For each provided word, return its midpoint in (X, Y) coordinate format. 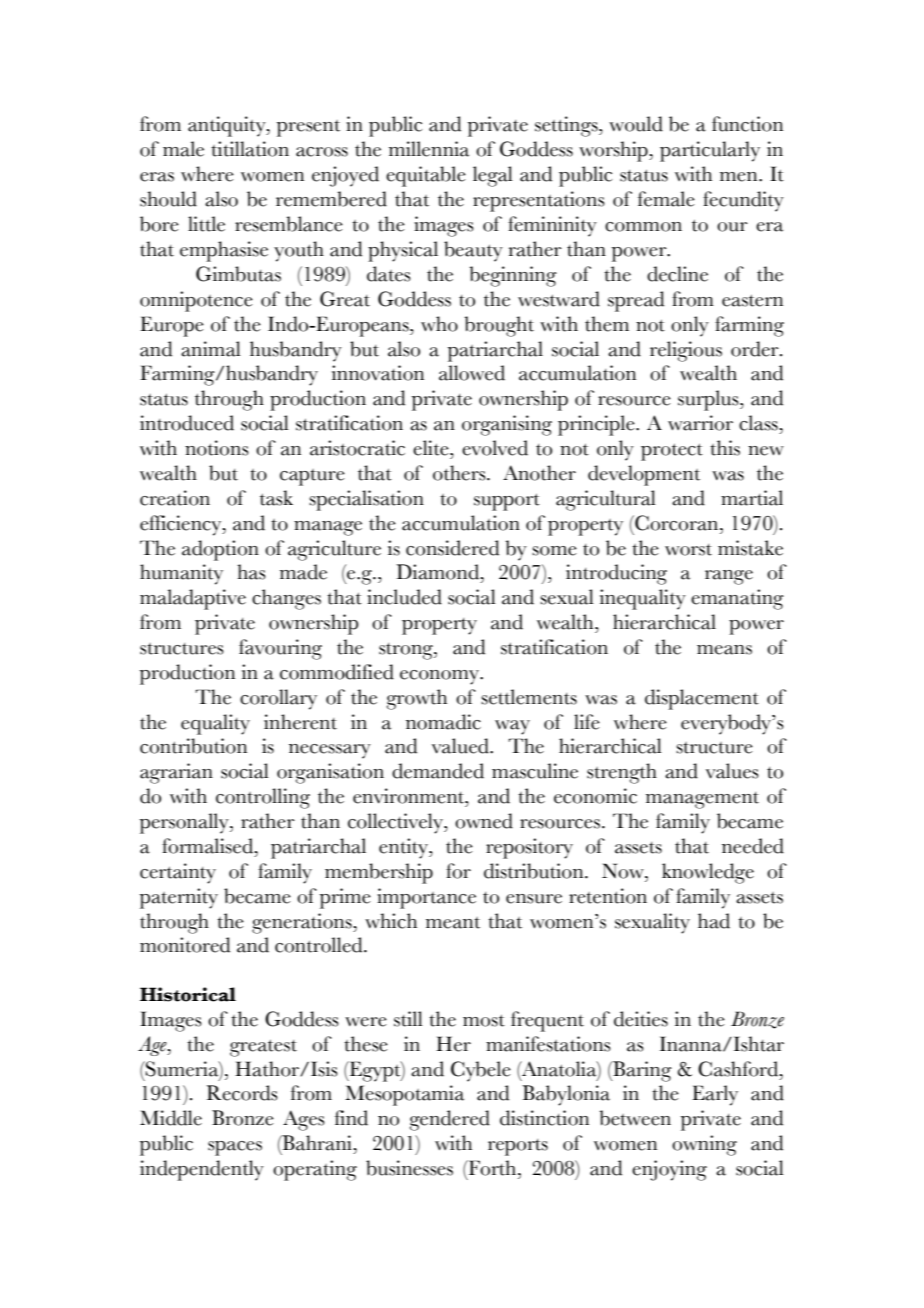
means (724, 650)
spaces (235, 1148)
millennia (429, 149)
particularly (710, 151)
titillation (250, 149)
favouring (280, 649)
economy (440, 677)
